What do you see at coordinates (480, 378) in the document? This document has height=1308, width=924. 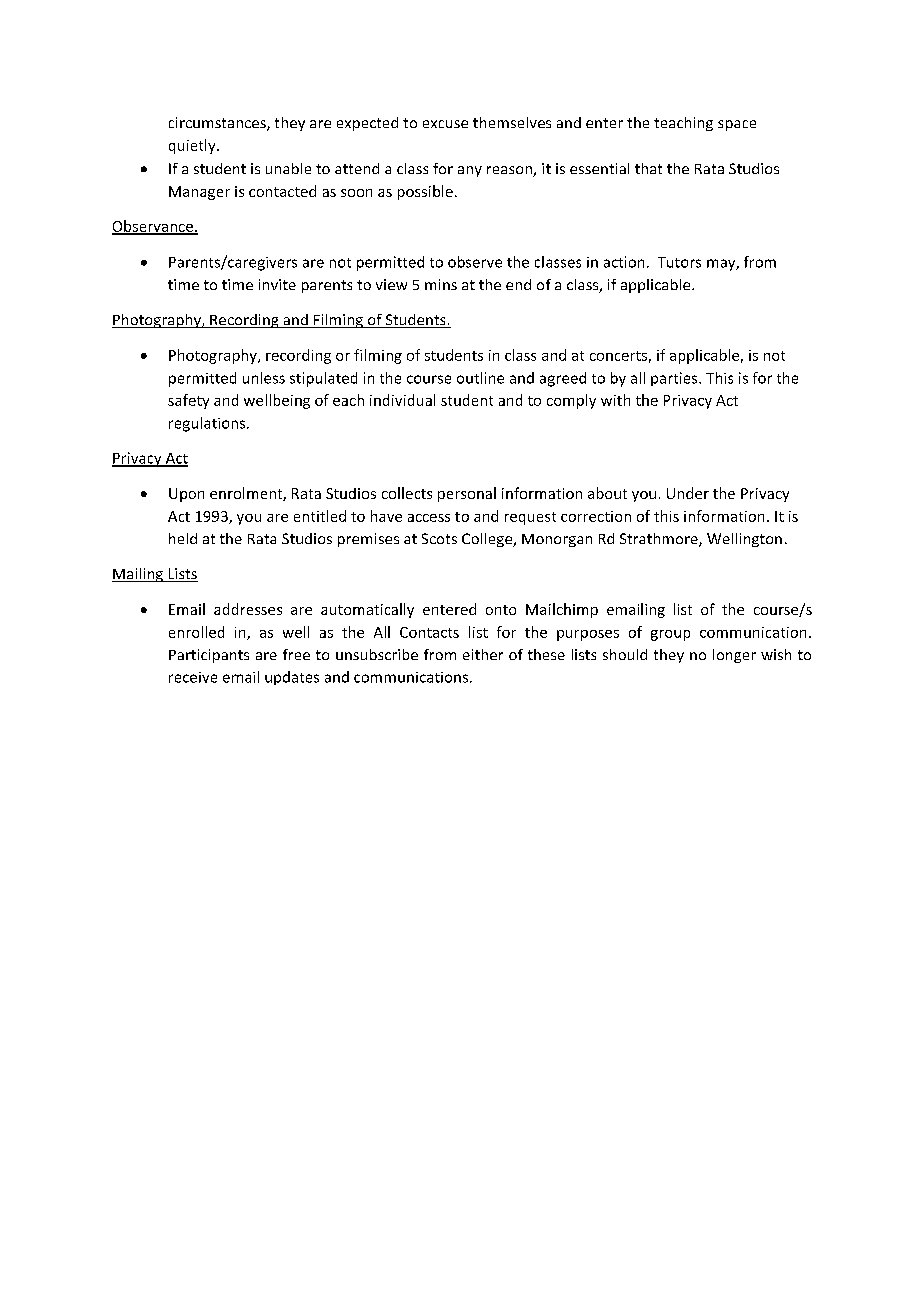 I see `outline` at bounding box center [480, 378].
